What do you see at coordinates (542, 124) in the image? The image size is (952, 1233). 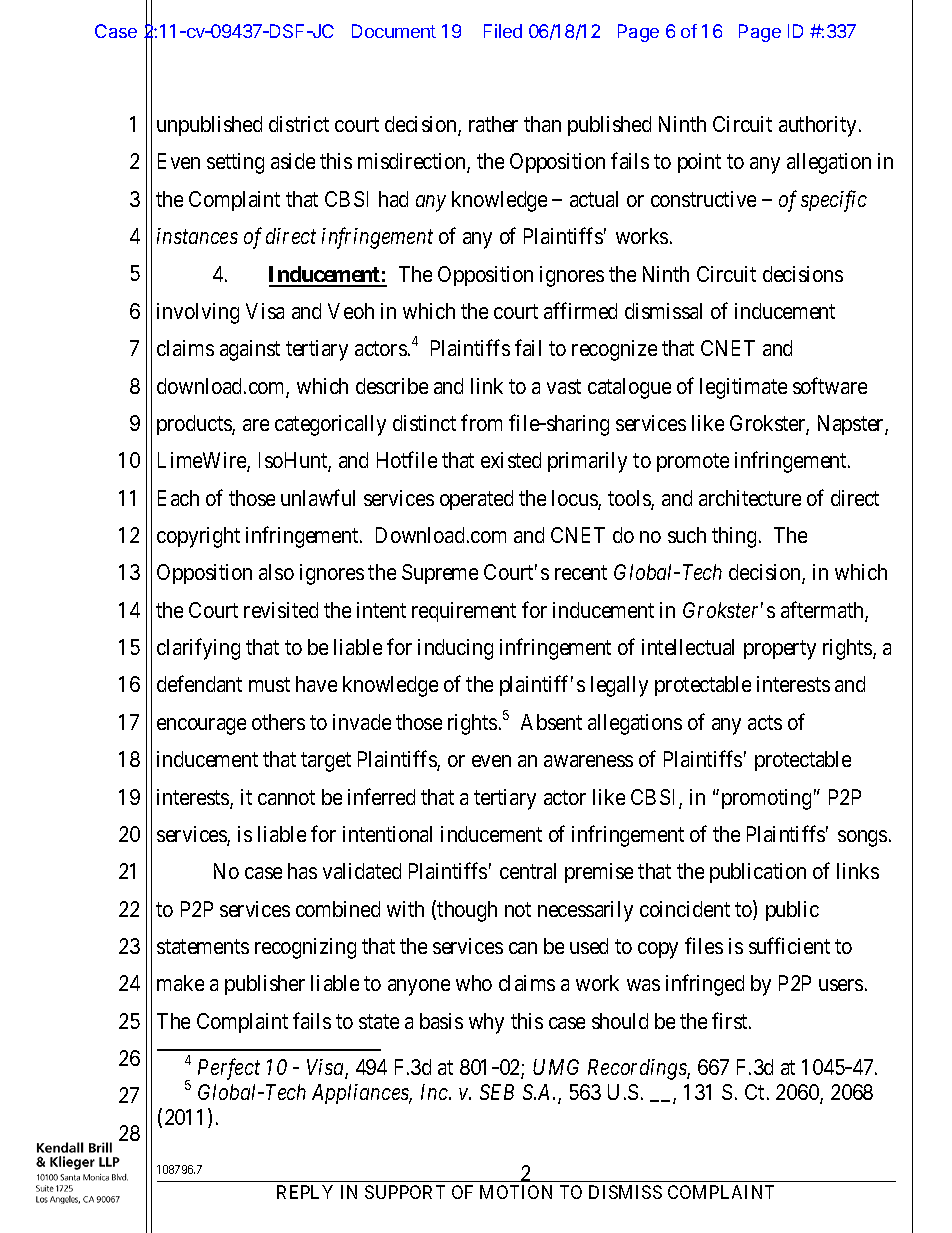 I see `than` at bounding box center [542, 124].
